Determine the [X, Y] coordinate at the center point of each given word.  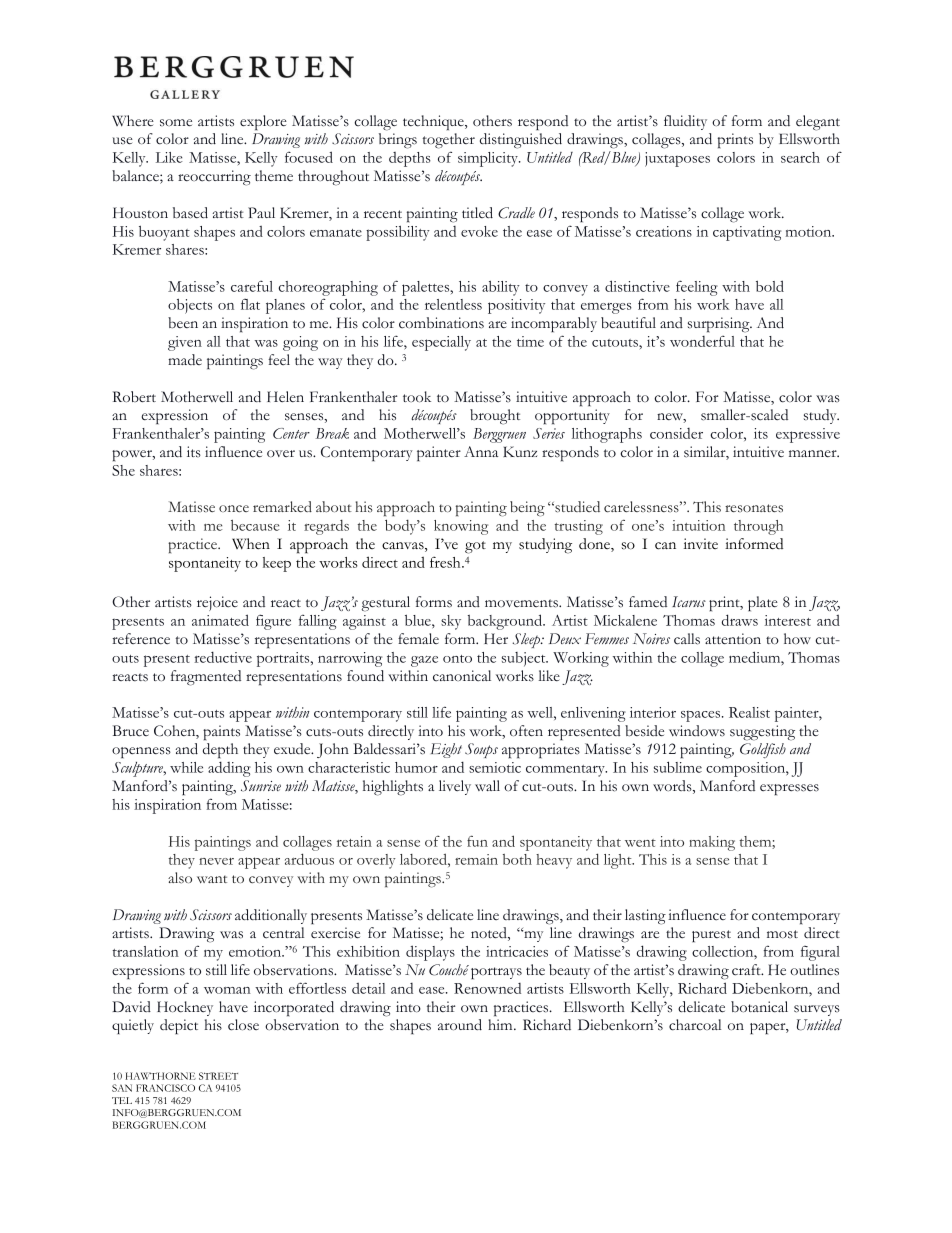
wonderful [702, 341]
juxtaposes [677, 159]
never [216, 861]
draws [740, 620]
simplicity [489, 159]
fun [477, 841]
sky [451, 622]
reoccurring [214, 178]
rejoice [217, 603]
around [460, 1025]
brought [495, 417]
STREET [218, 1076]
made [185, 359]
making [712, 843]
